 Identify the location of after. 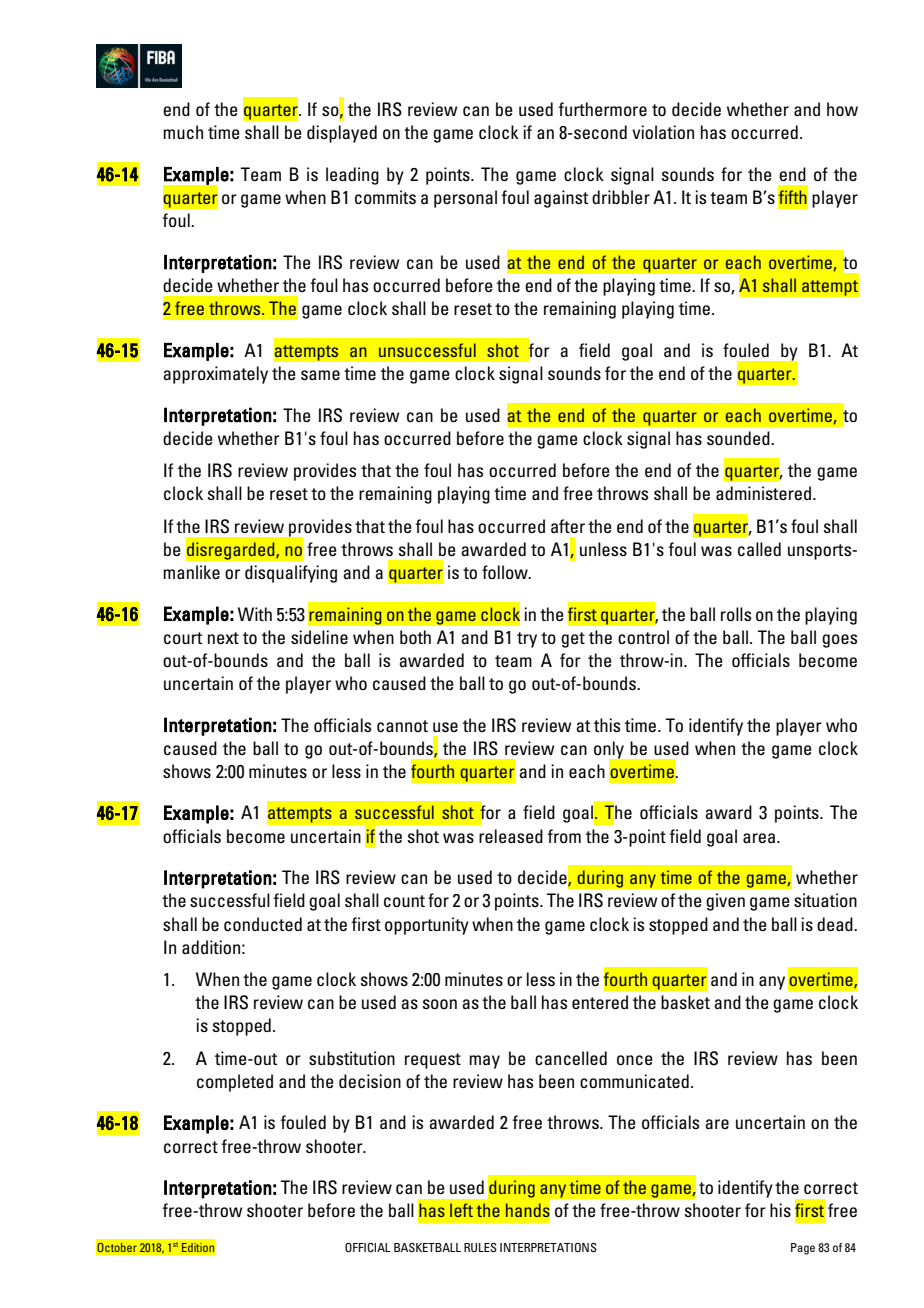
(568, 526).
